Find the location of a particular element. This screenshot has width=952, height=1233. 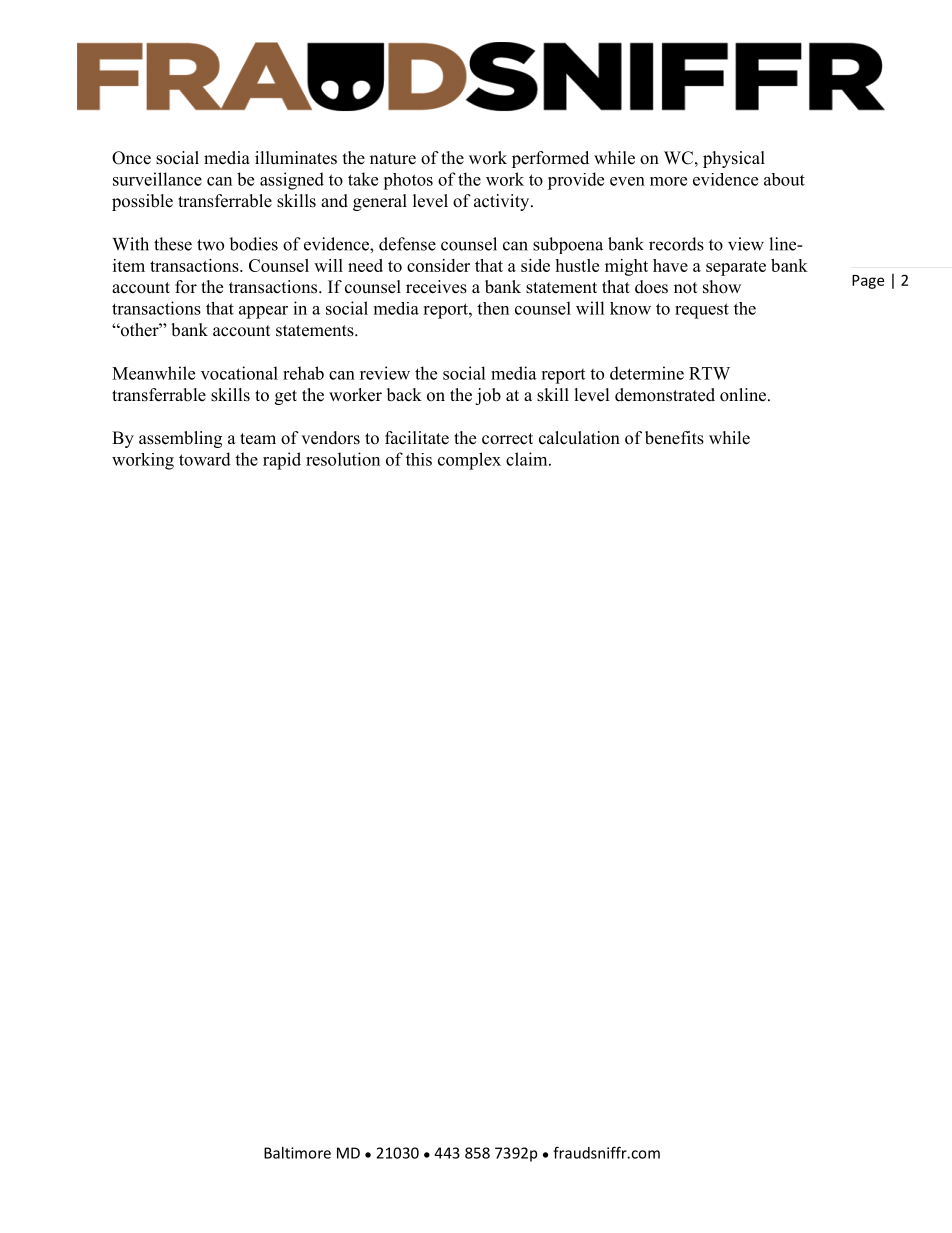

physical is located at coordinates (734, 159).
